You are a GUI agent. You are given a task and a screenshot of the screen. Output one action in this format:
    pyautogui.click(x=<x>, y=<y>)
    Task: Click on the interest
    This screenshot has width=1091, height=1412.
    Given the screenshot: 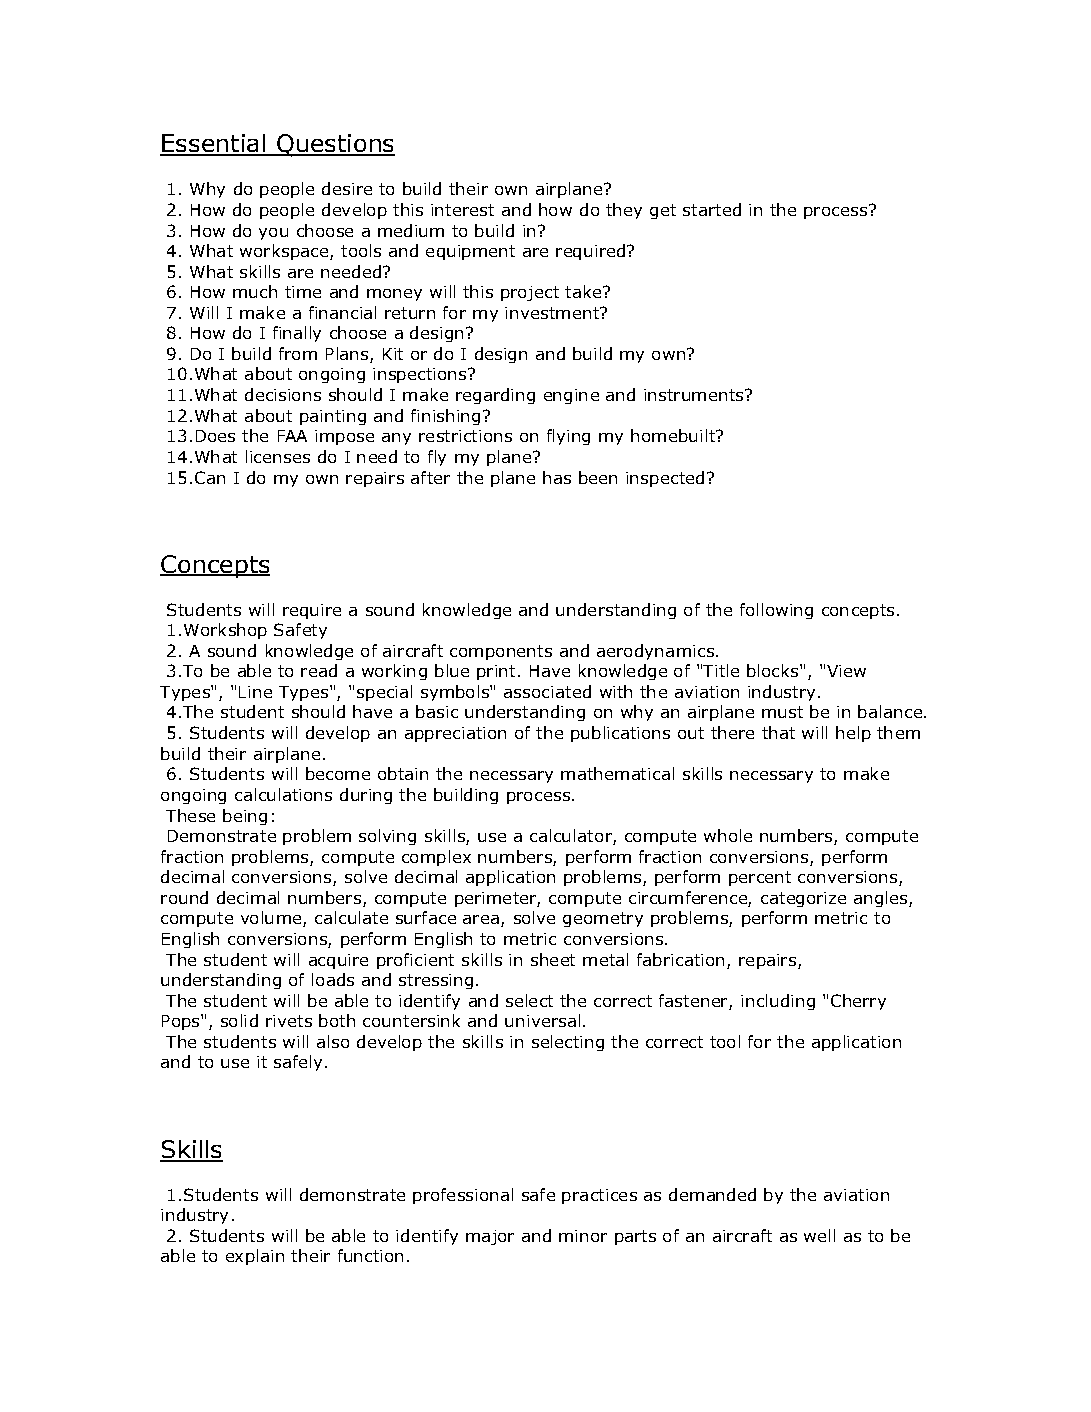 What is the action you would take?
    pyautogui.click(x=462, y=210)
